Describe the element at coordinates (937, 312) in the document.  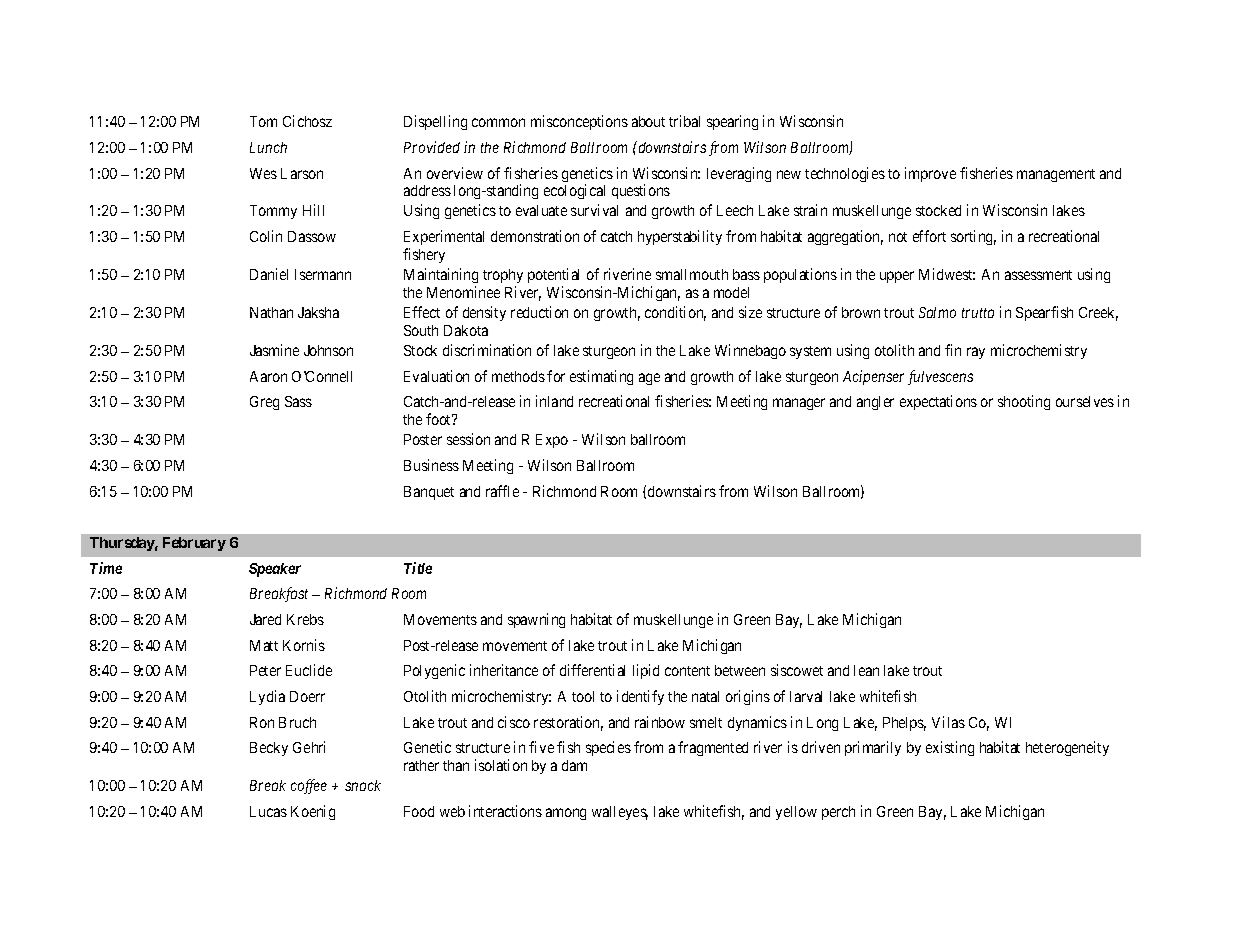
I see `Salmo` at that location.
